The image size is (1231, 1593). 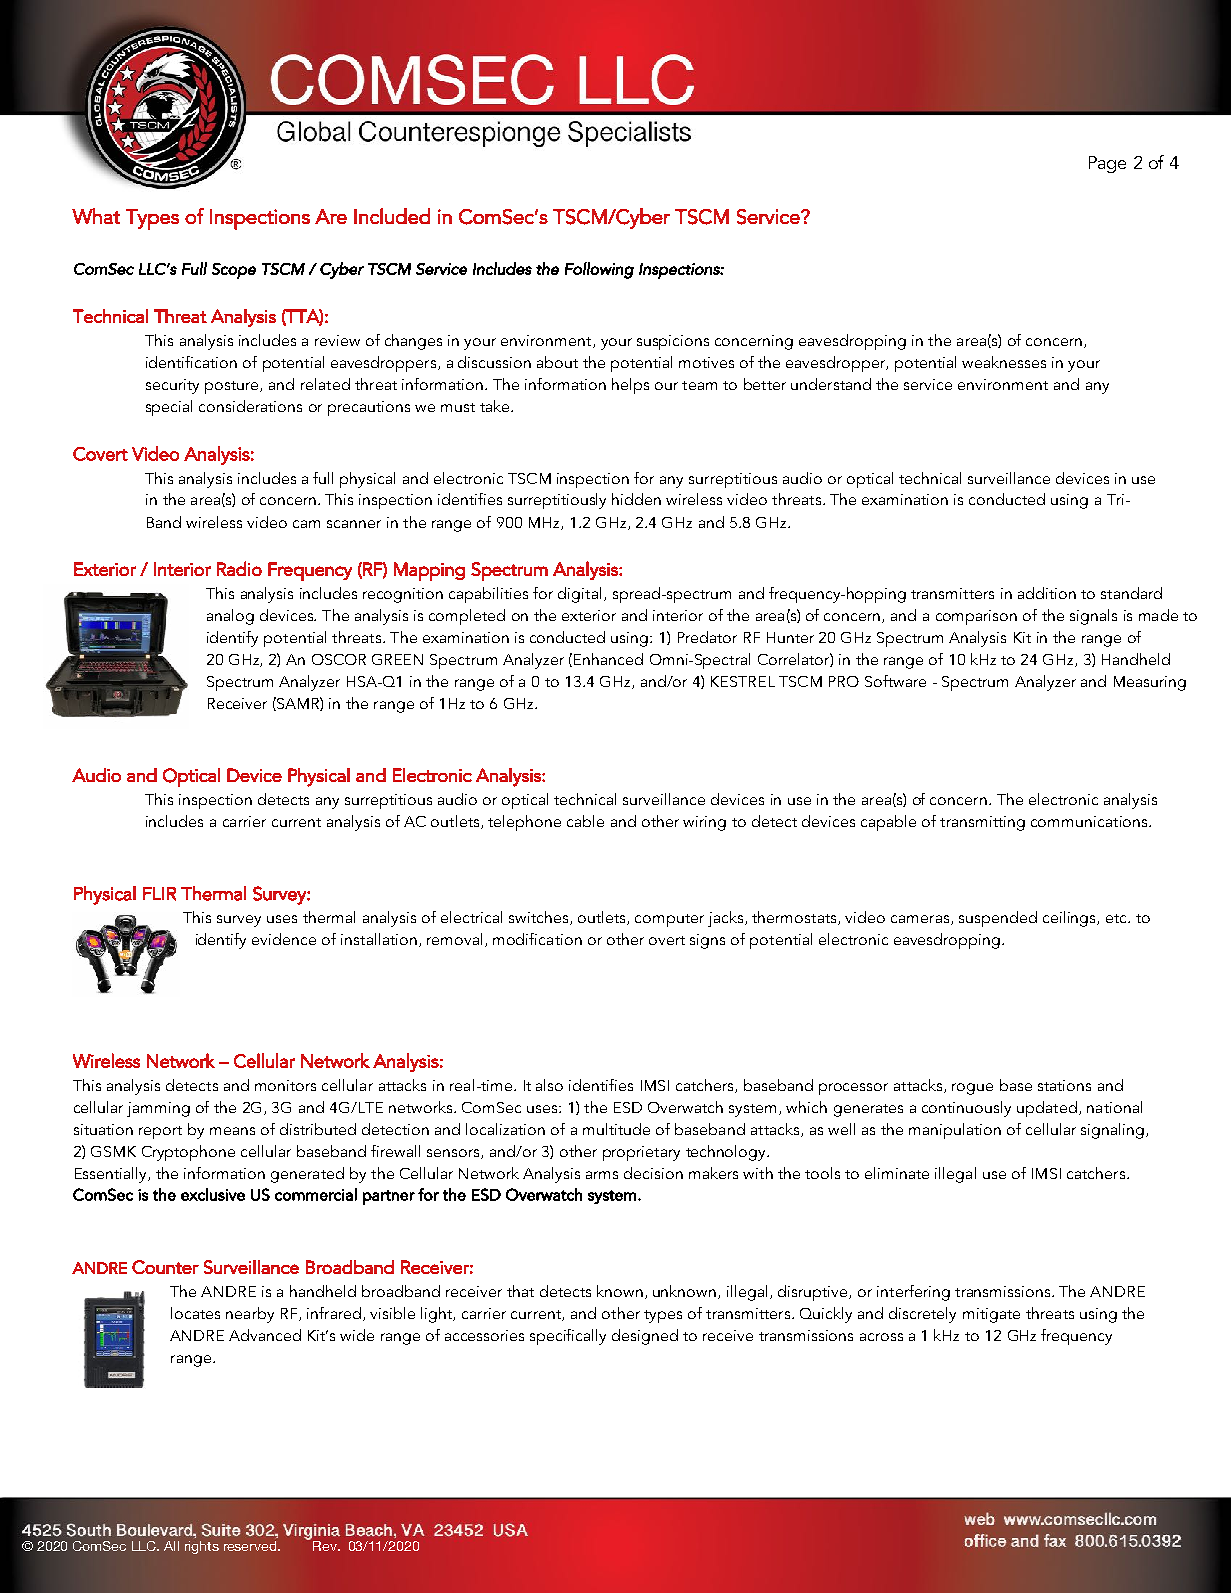 I want to click on transmitting, so click(x=982, y=823).
